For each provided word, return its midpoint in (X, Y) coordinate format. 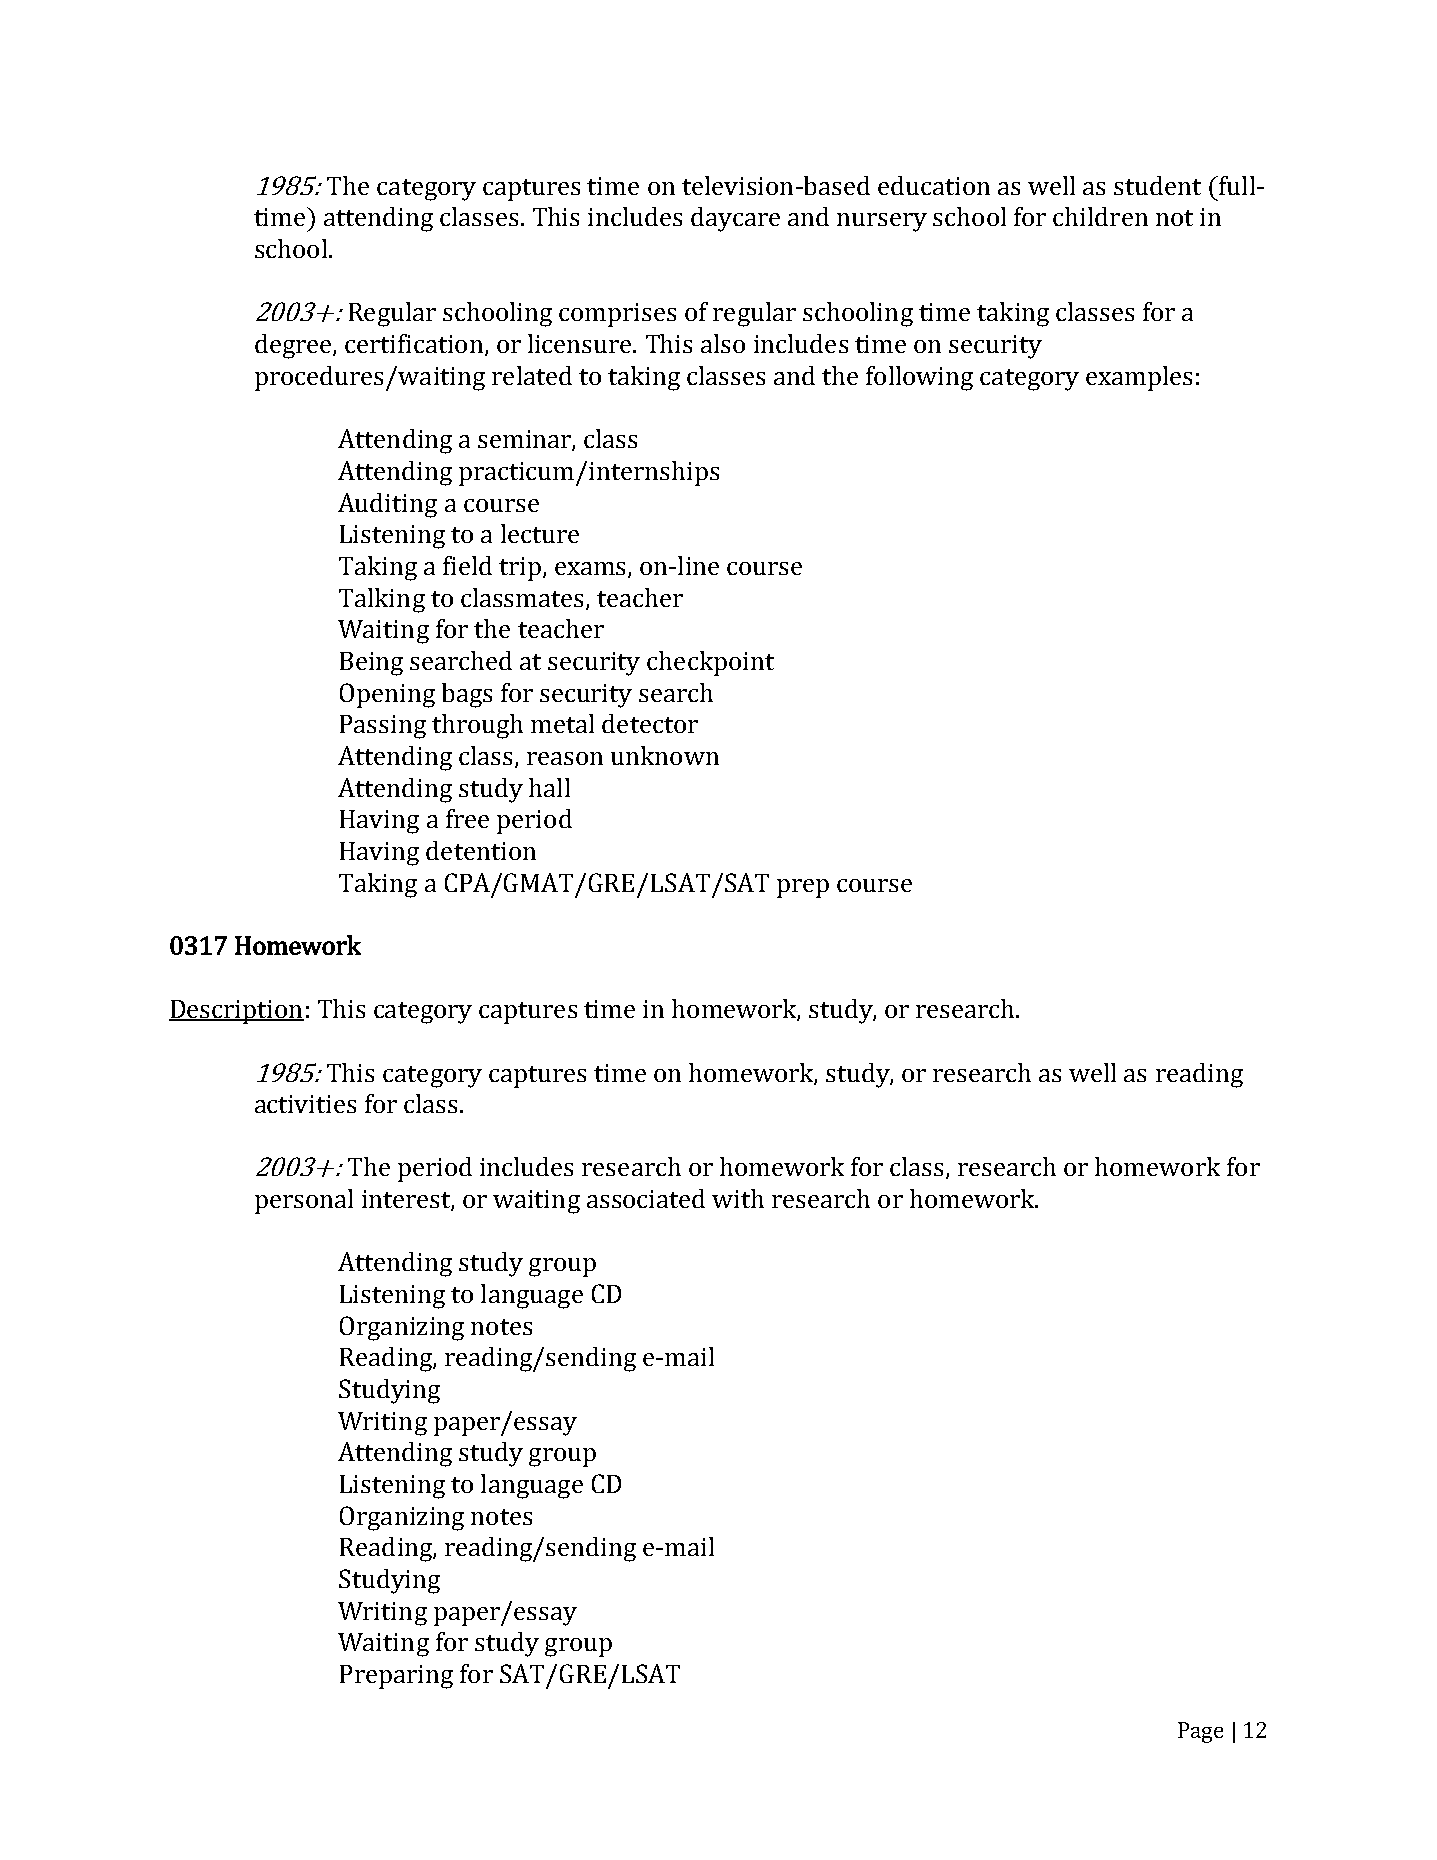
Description (236, 1012)
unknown (665, 755)
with (738, 1198)
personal (304, 1201)
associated (646, 1198)
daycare (735, 219)
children (1100, 216)
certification (414, 343)
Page (1200, 1732)
